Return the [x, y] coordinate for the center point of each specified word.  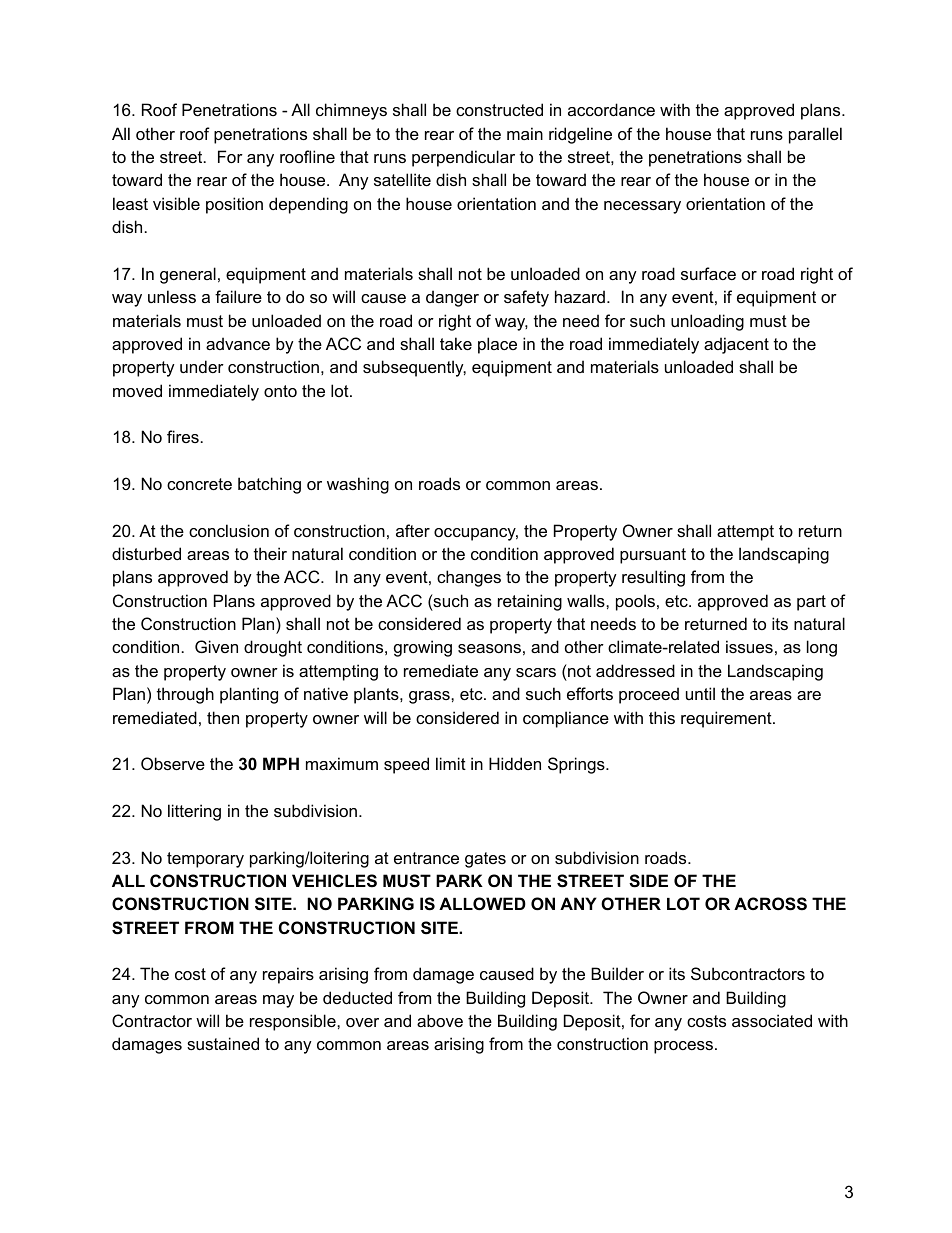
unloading [707, 322]
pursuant [653, 556]
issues [749, 646]
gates [485, 860]
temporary [205, 860]
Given [216, 646]
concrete [199, 484]
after [413, 530]
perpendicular [463, 158]
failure [238, 296]
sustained [223, 1043]
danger [452, 298]
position [234, 205]
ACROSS [770, 904]
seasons [489, 648]
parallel [815, 135]
